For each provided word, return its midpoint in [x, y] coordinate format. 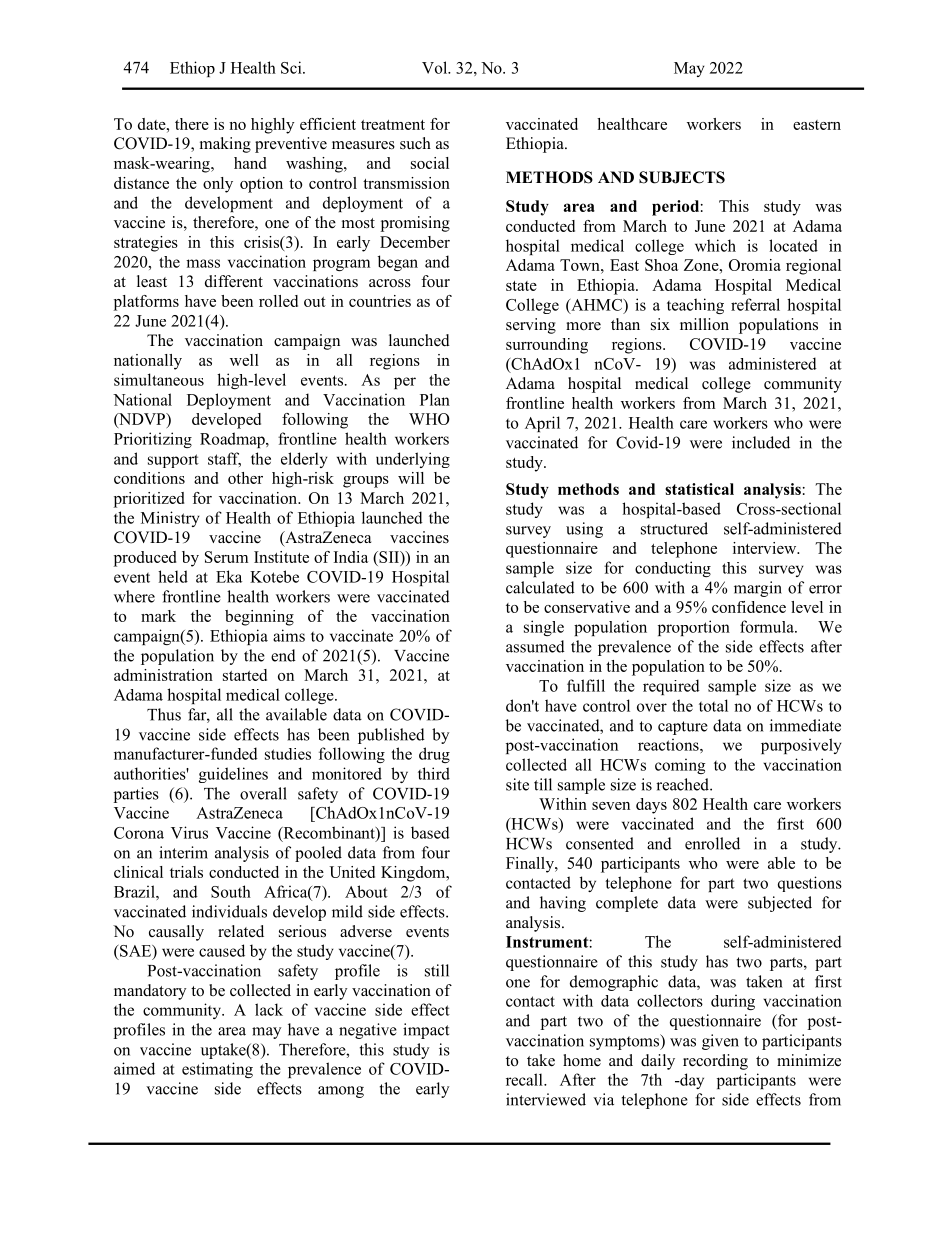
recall [525, 1079]
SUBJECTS [682, 177]
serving [531, 326]
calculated [540, 587]
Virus [189, 832]
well [244, 360]
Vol [436, 67]
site [517, 784]
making [225, 145]
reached [683, 784]
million [704, 324]
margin [758, 589]
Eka [229, 576]
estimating [217, 1070]
